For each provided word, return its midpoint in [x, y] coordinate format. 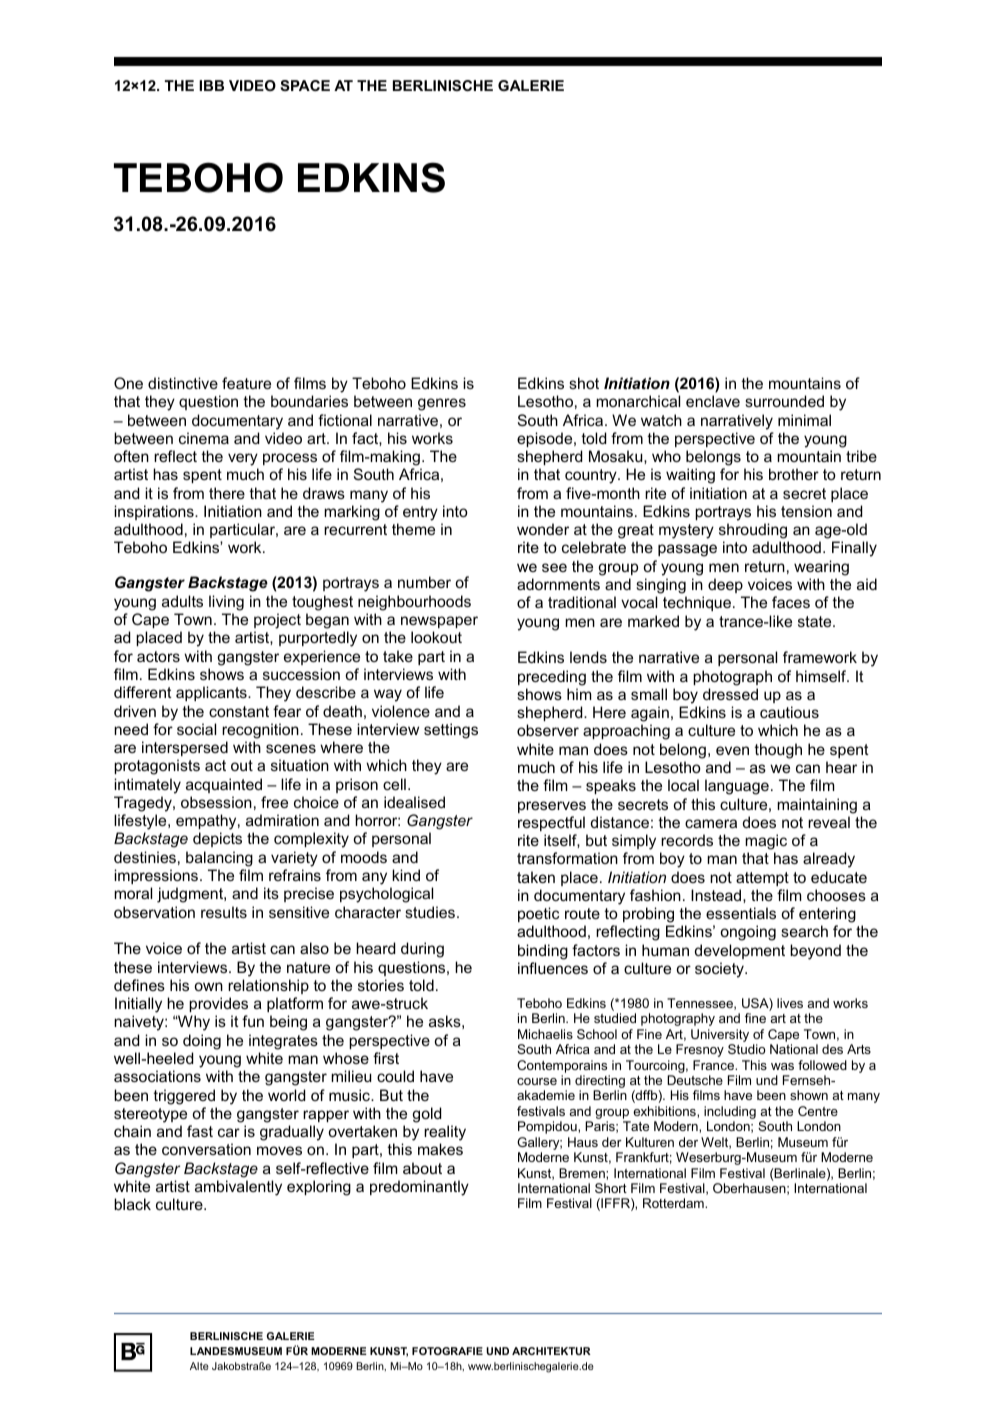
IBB [211, 85]
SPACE [305, 85]
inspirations [155, 512]
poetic [538, 914]
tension [806, 511]
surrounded [784, 401]
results [224, 912]
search [804, 931]
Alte [199, 1366]
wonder [543, 529]
